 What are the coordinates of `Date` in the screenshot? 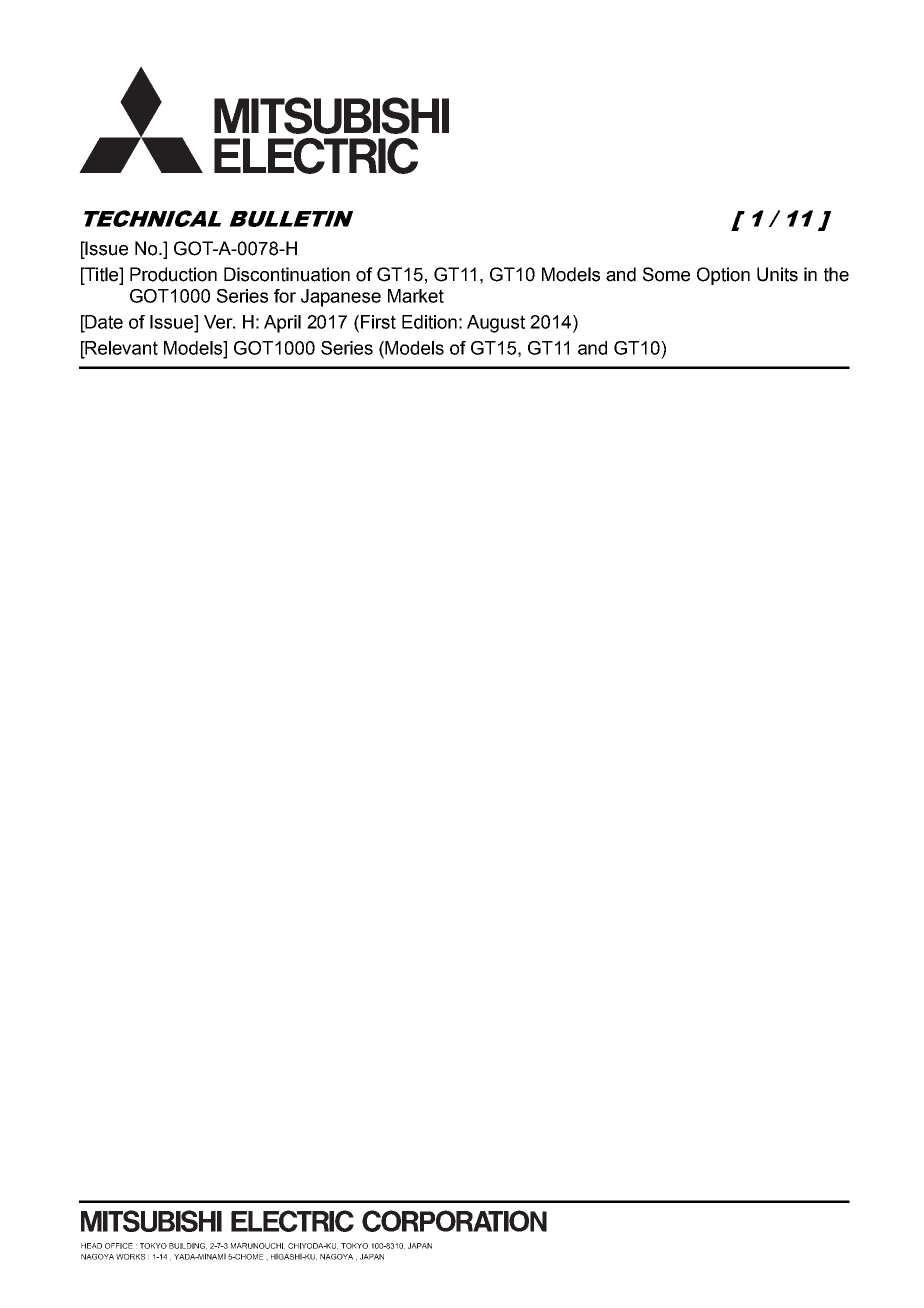 It's located at (103, 322).
